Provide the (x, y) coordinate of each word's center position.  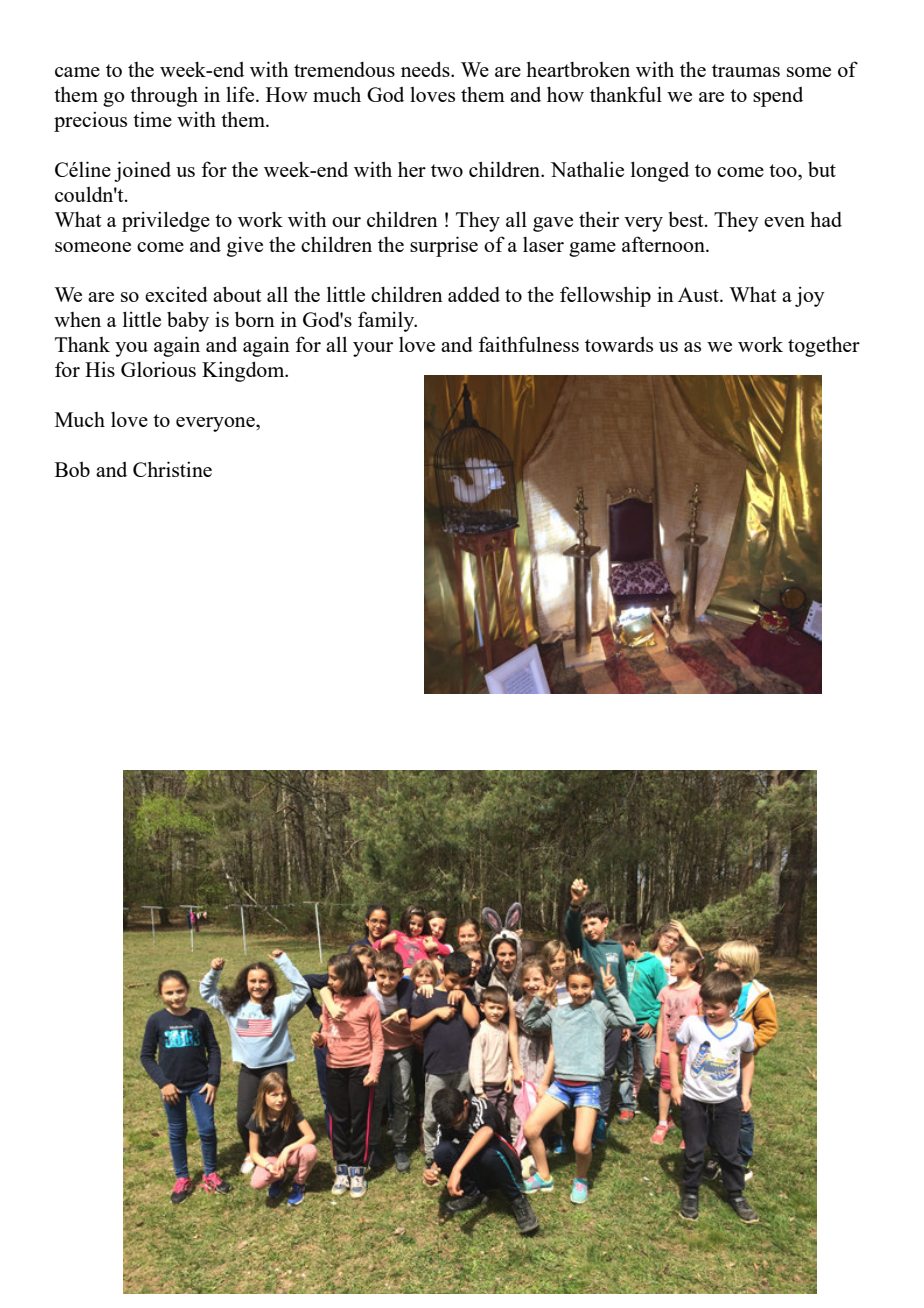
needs (426, 69)
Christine (172, 469)
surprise (444, 246)
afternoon (664, 244)
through (164, 96)
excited (176, 294)
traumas (746, 70)
